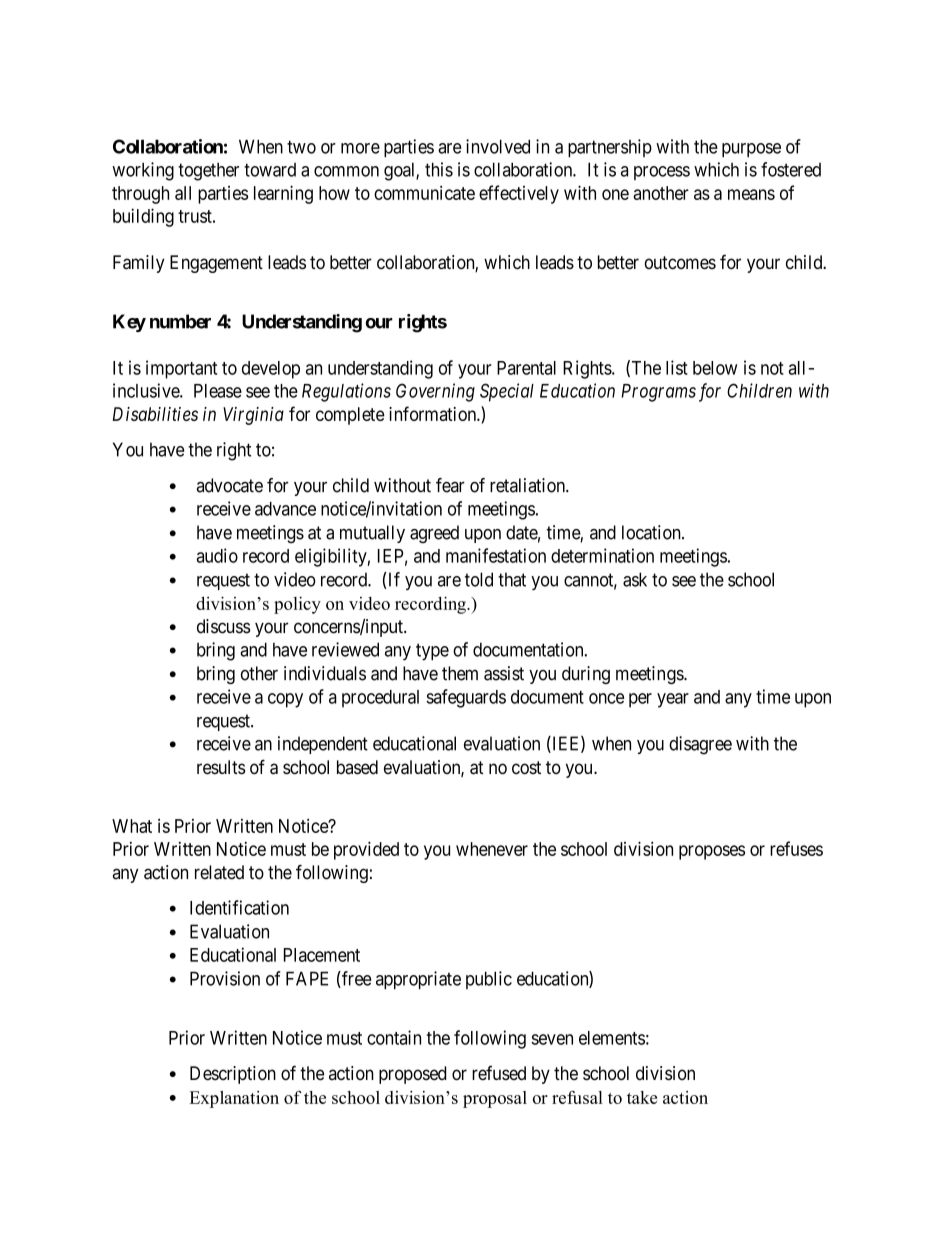 The width and height of the document is (952, 1233). I want to click on means, so click(751, 194).
